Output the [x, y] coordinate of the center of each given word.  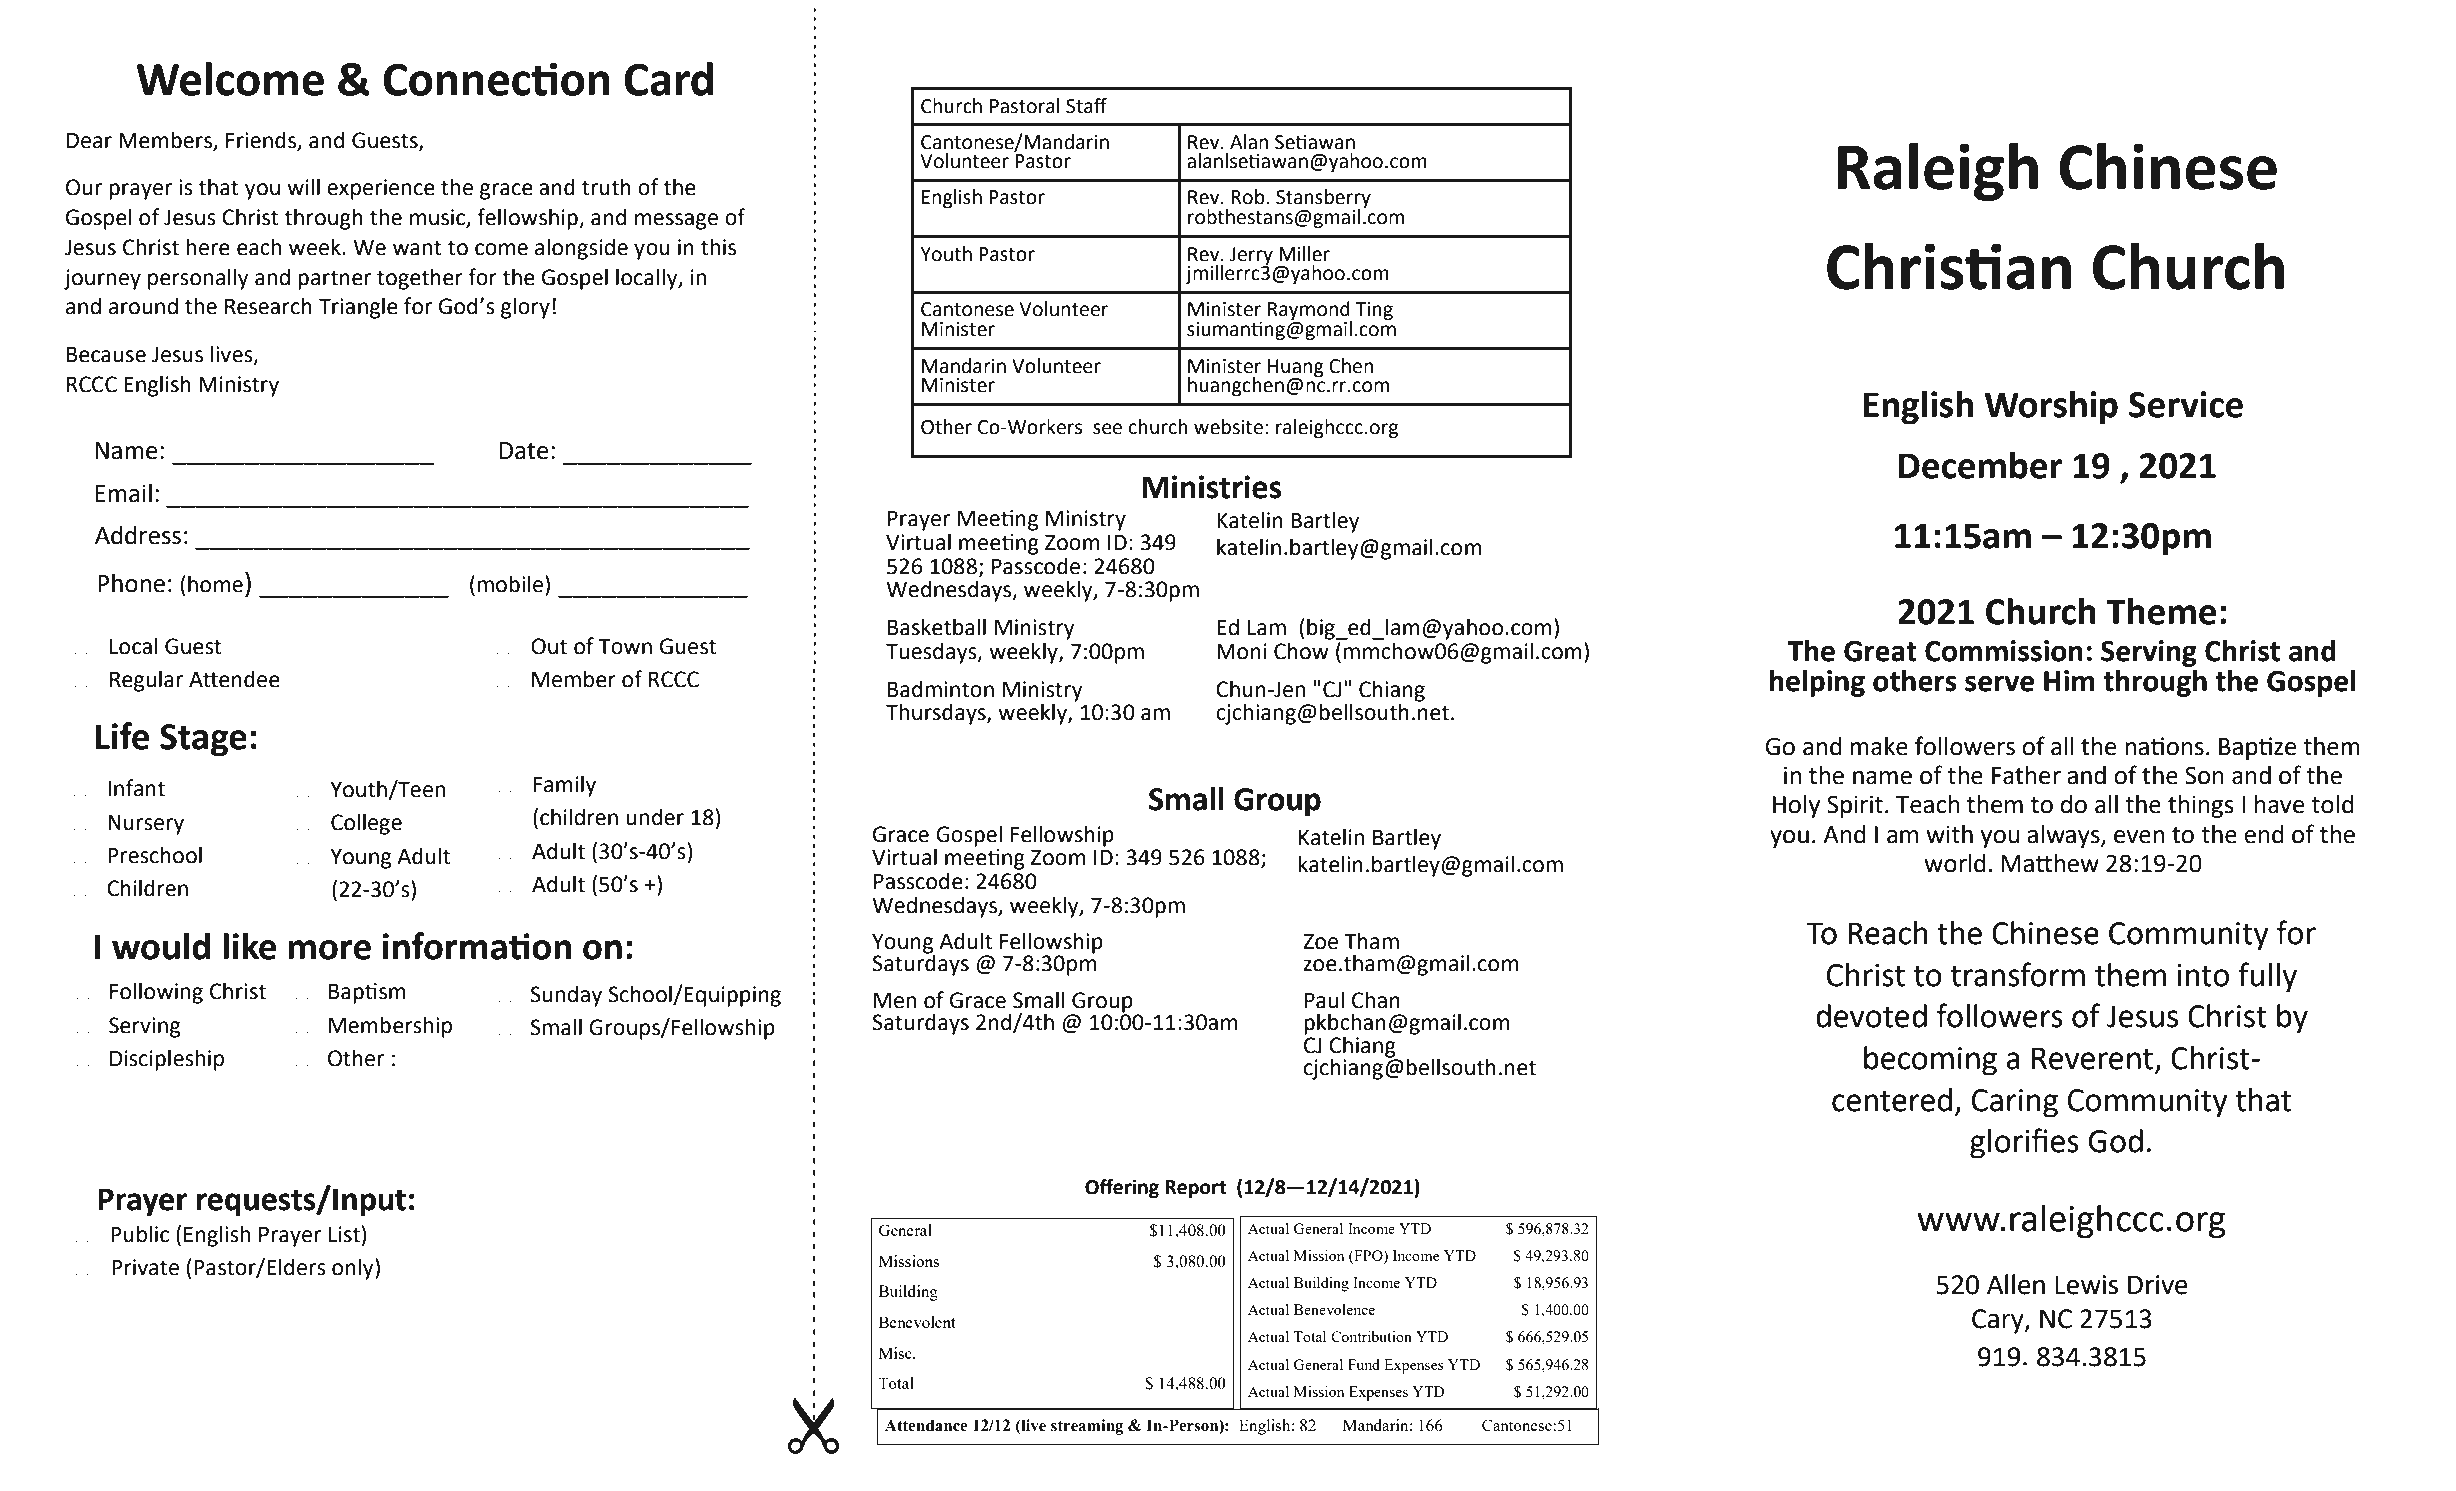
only [354, 1269]
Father [2026, 775]
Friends [261, 140]
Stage [203, 740]
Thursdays [937, 714]
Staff [1086, 106]
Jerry [1251, 257]
